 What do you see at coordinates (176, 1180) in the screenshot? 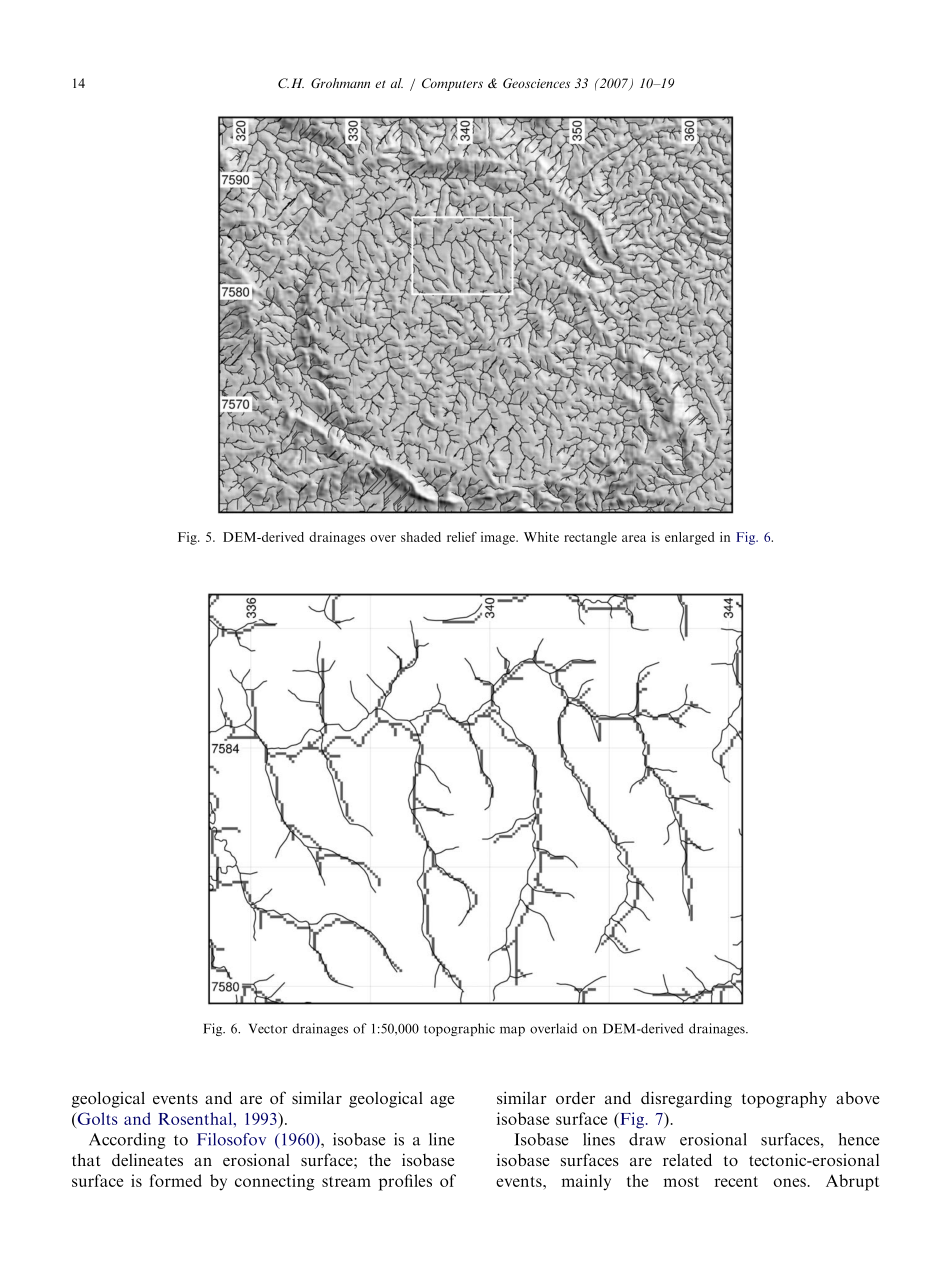
I see `formed` at bounding box center [176, 1180].
